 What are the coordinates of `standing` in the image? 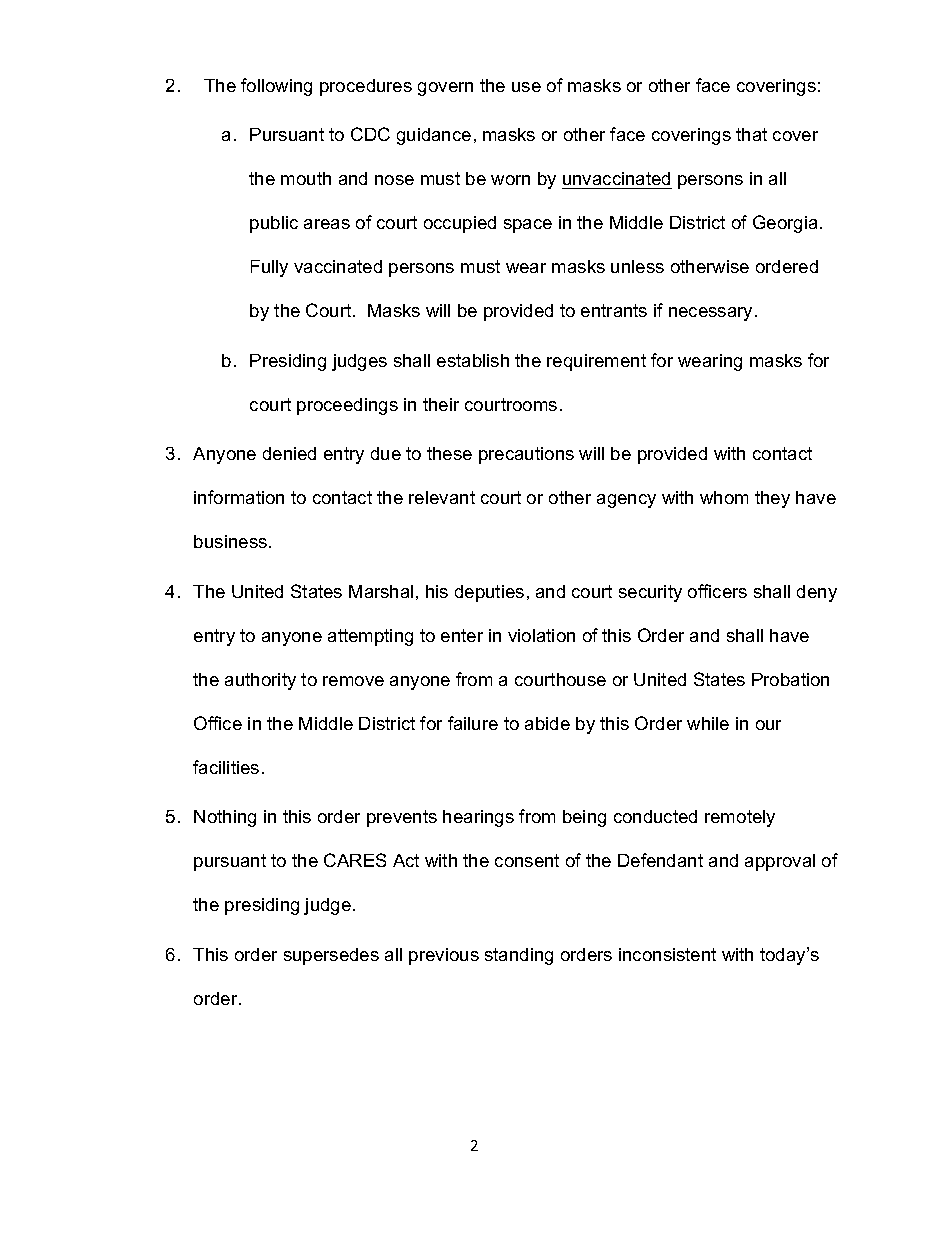 It's located at (519, 956).
